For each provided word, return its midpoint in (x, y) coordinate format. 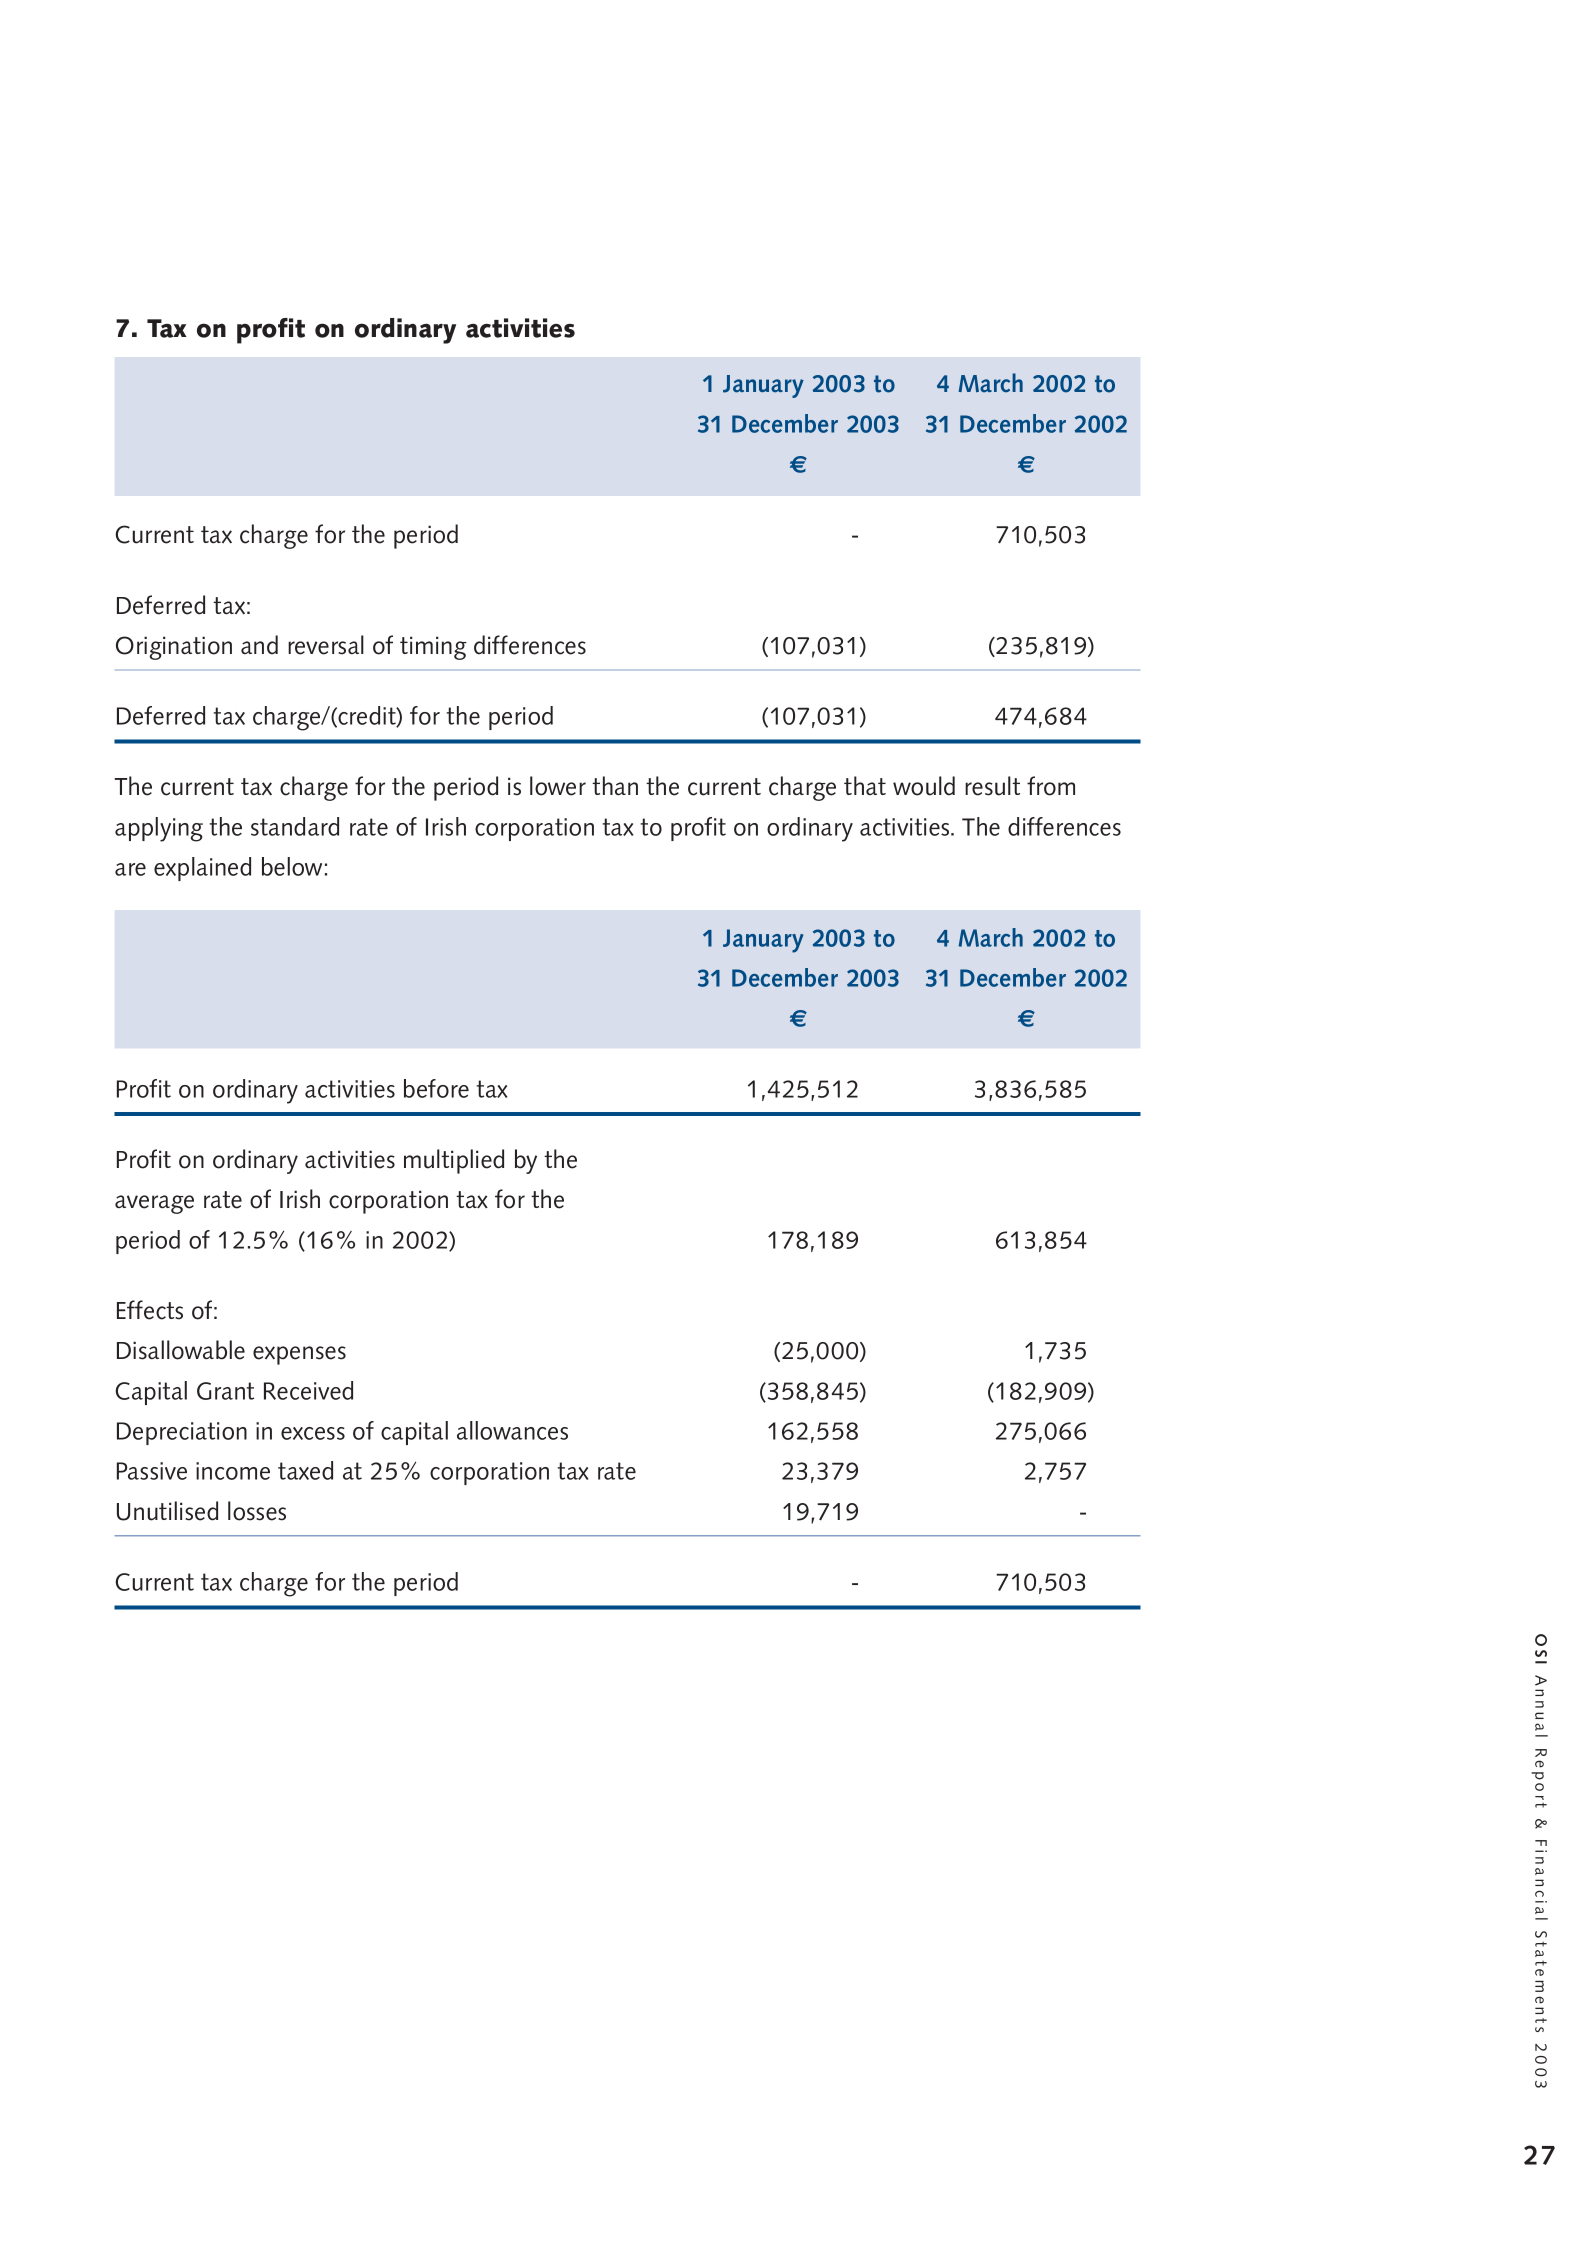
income (233, 1471)
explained (202, 869)
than (615, 785)
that (865, 785)
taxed (305, 1470)
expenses (299, 1355)
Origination (174, 648)
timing (433, 648)
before (436, 1088)
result (992, 786)
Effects (150, 1310)
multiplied (454, 1161)
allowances (512, 1430)
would (924, 786)
